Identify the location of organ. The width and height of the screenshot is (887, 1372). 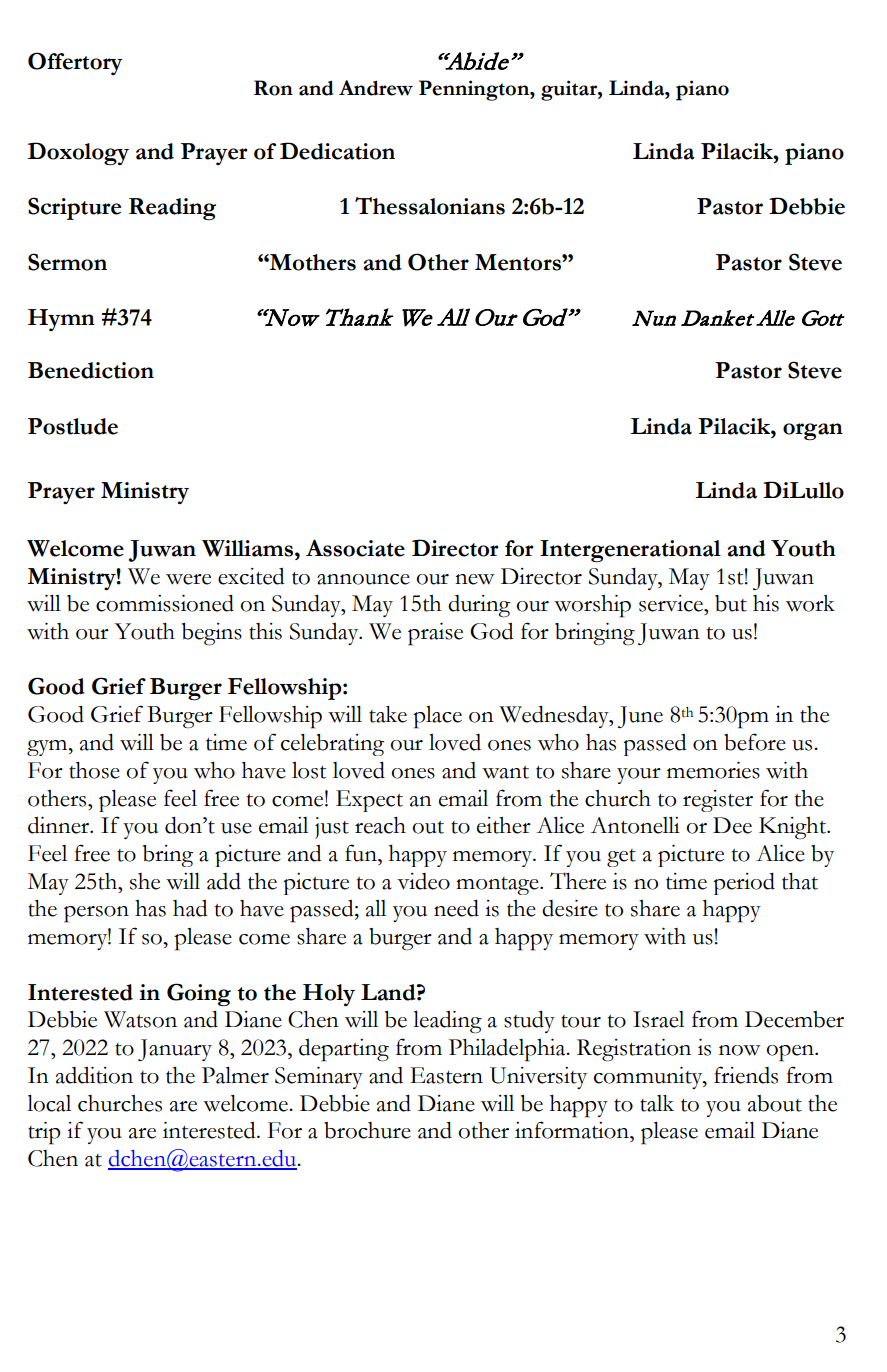
(813, 432).
